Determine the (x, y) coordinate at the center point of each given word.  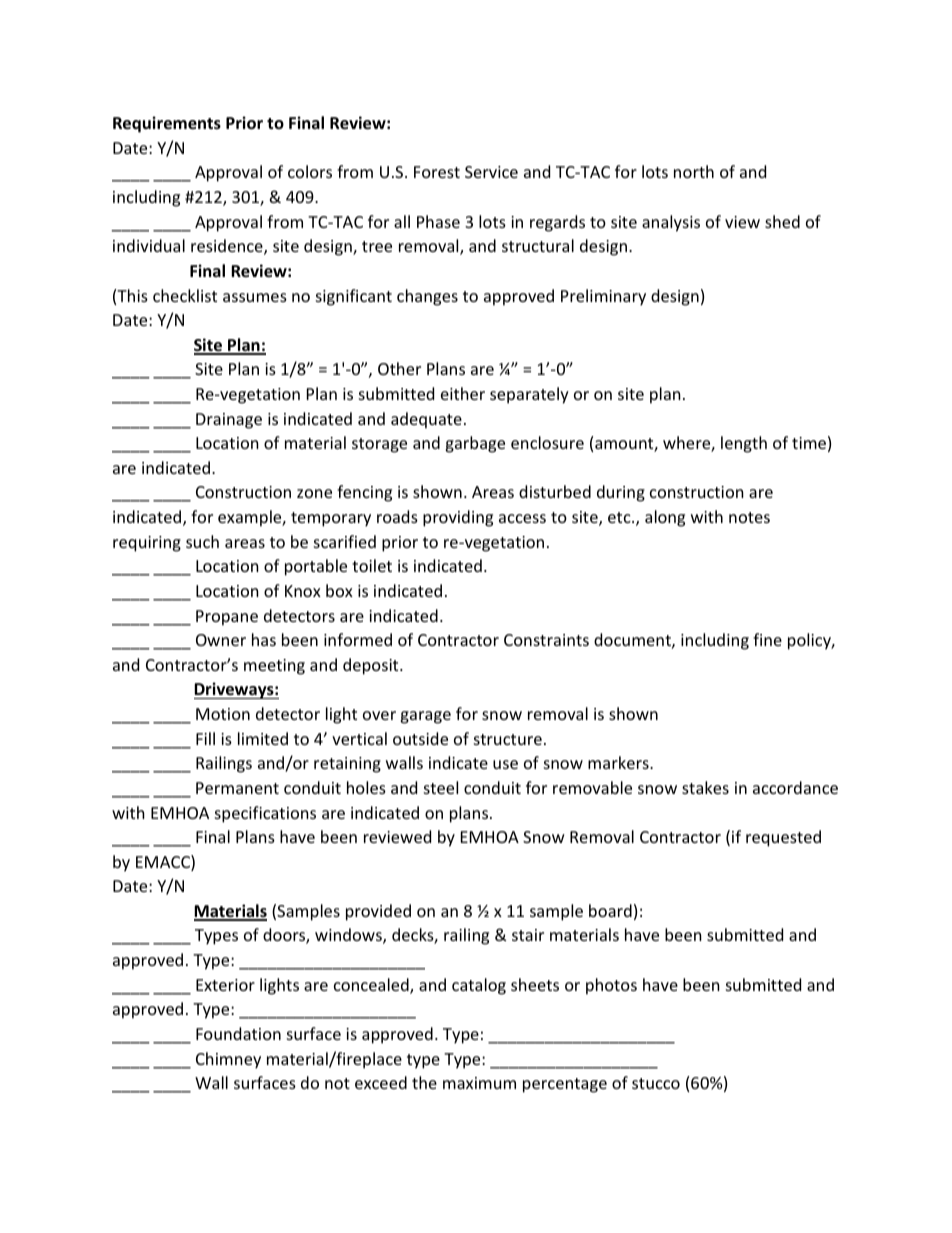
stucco (656, 1083)
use (505, 764)
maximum (479, 1083)
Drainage (229, 421)
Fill (205, 738)
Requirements (167, 124)
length (744, 444)
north (694, 171)
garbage (475, 444)
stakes (705, 787)
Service (491, 172)
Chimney (228, 1060)
